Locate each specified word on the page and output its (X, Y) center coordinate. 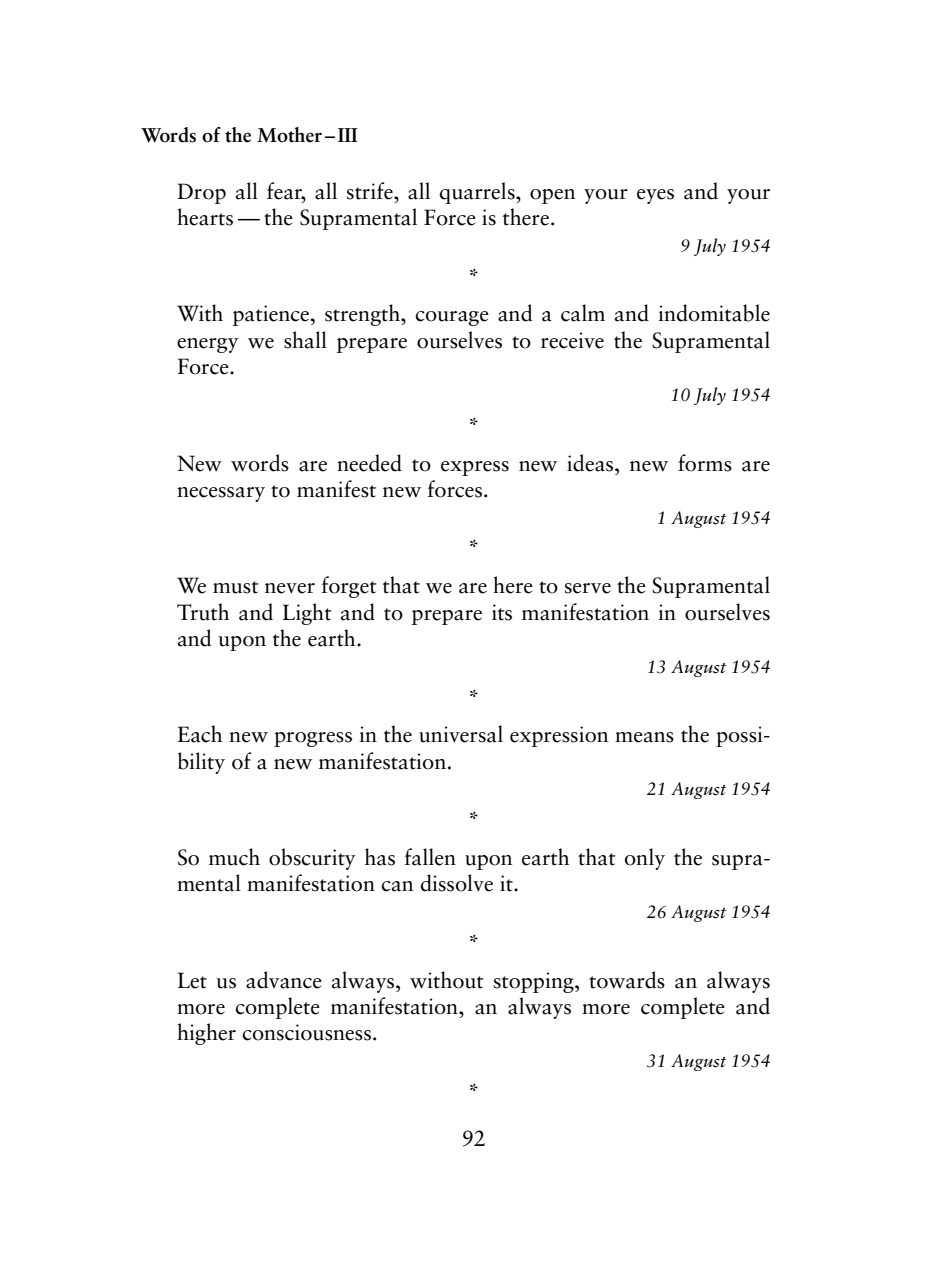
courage (452, 318)
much (234, 857)
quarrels (478, 193)
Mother (289, 135)
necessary (221, 494)
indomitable (714, 313)
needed (369, 463)
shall (305, 340)
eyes (655, 196)
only (645, 859)
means (644, 737)
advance (284, 980)
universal (461, 734)
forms (705, 463)
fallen (430, 857)
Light (307, 614)
